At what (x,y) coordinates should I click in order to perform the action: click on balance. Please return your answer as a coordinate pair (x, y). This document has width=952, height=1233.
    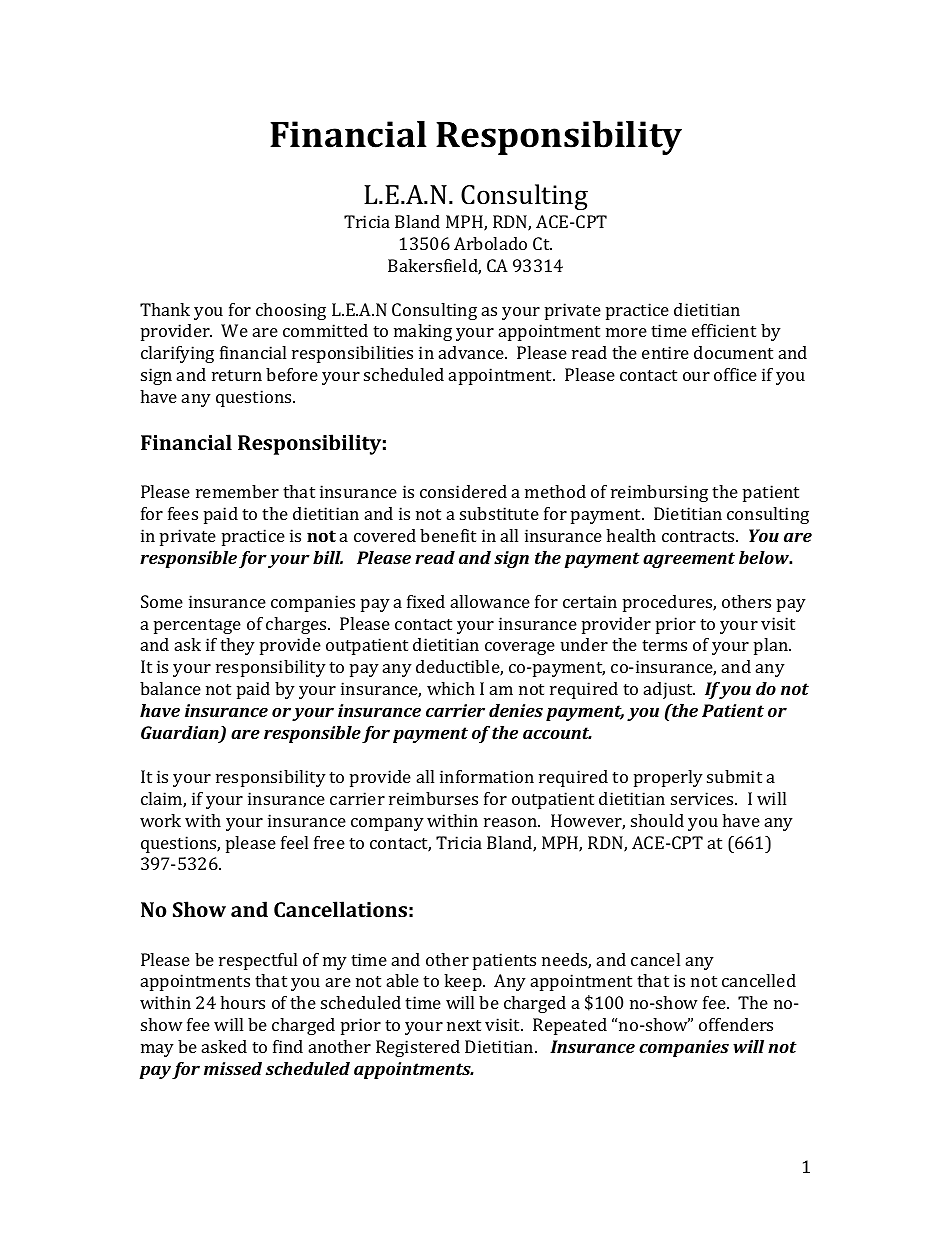
    Looking at the image, I should click on (170, 688).
